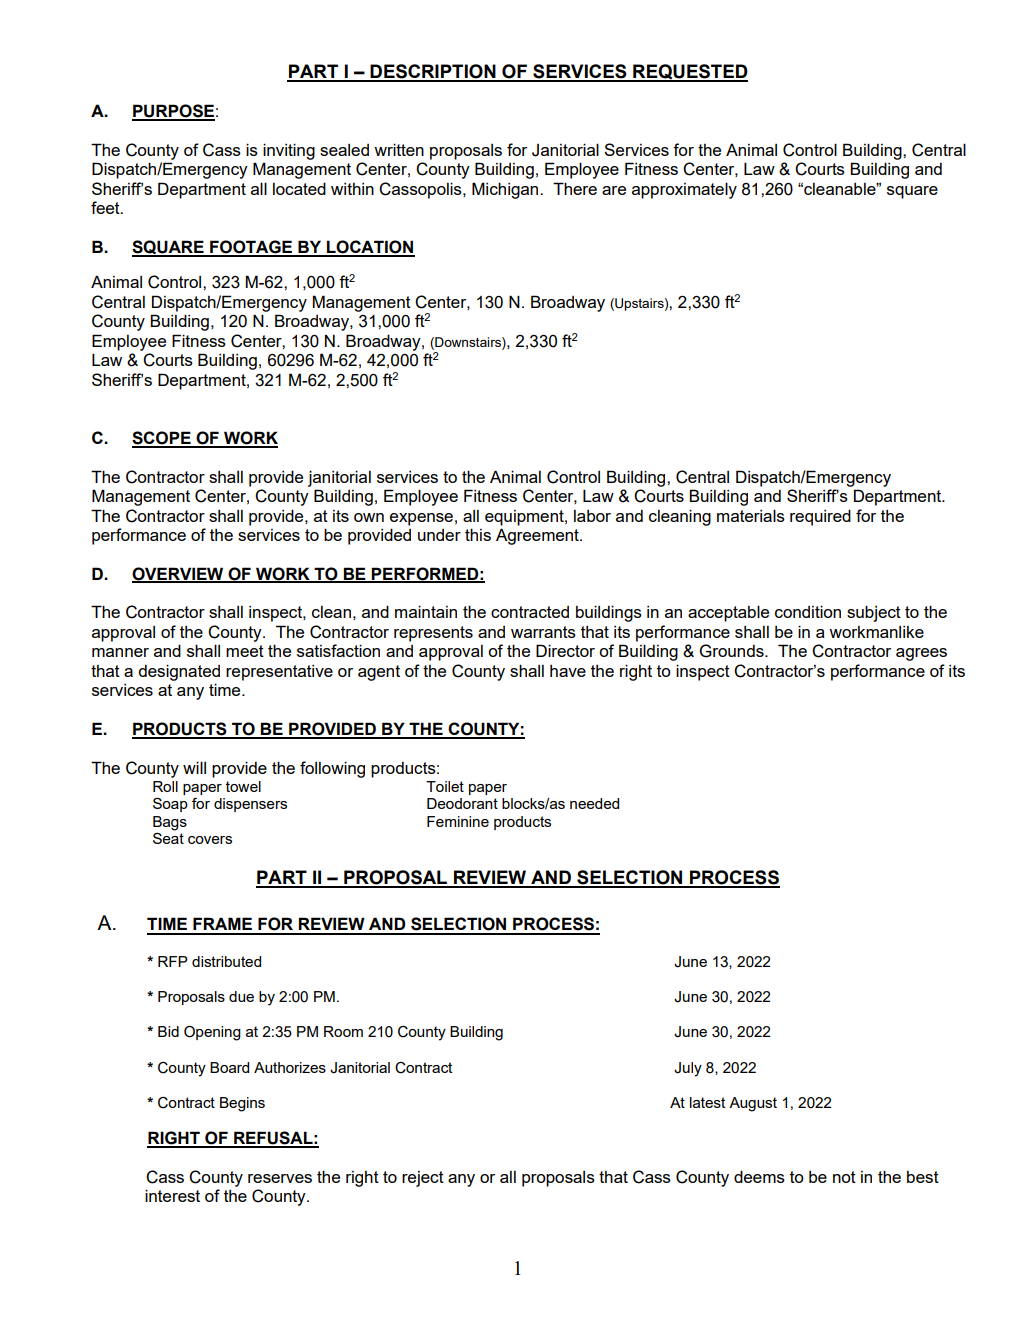 This screenshot has height=1340, width=1036. I want to click on REQUESTED, so click(689, 73).
